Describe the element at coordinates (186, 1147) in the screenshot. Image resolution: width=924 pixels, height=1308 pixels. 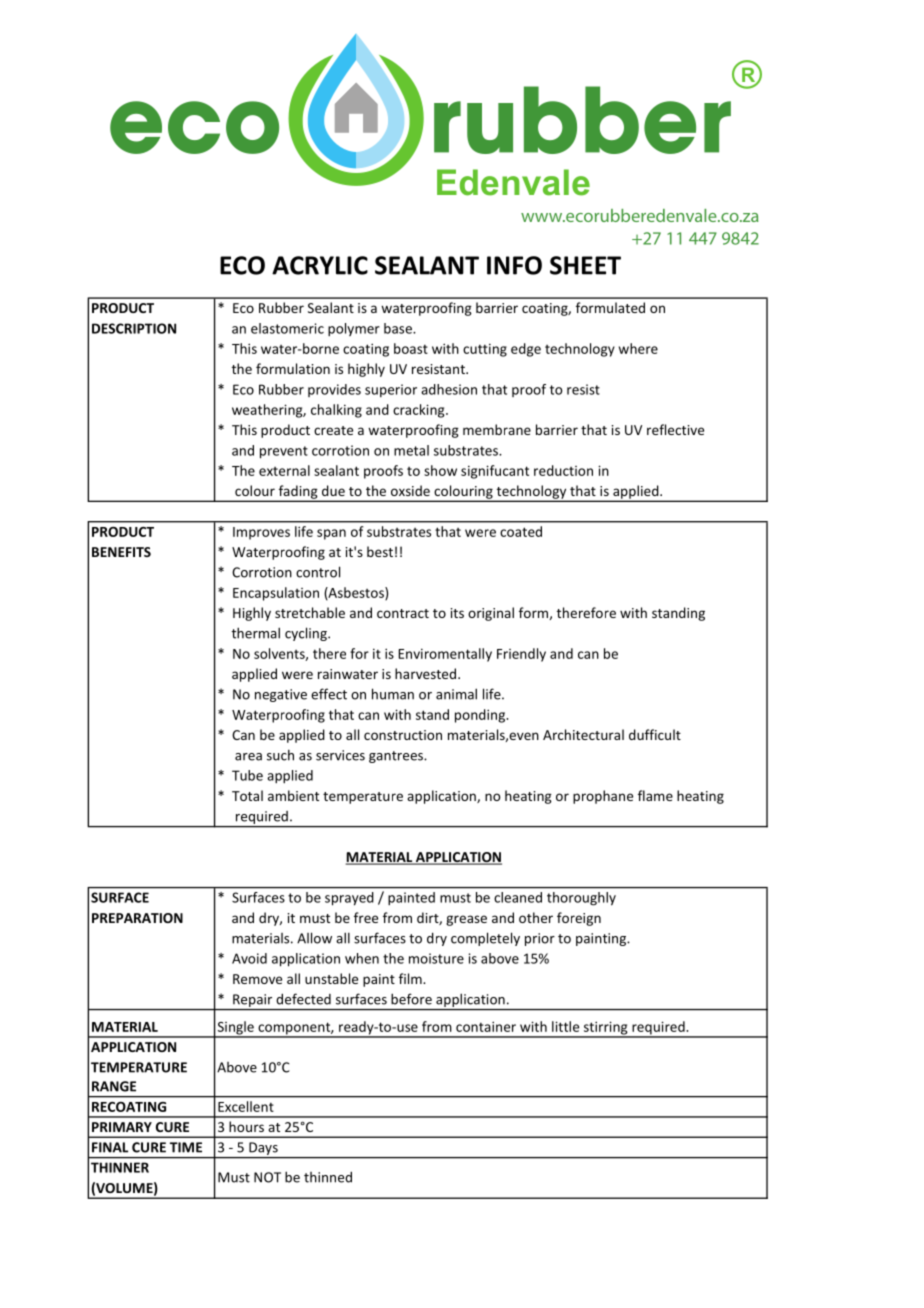
I see `TIME` at that location.
